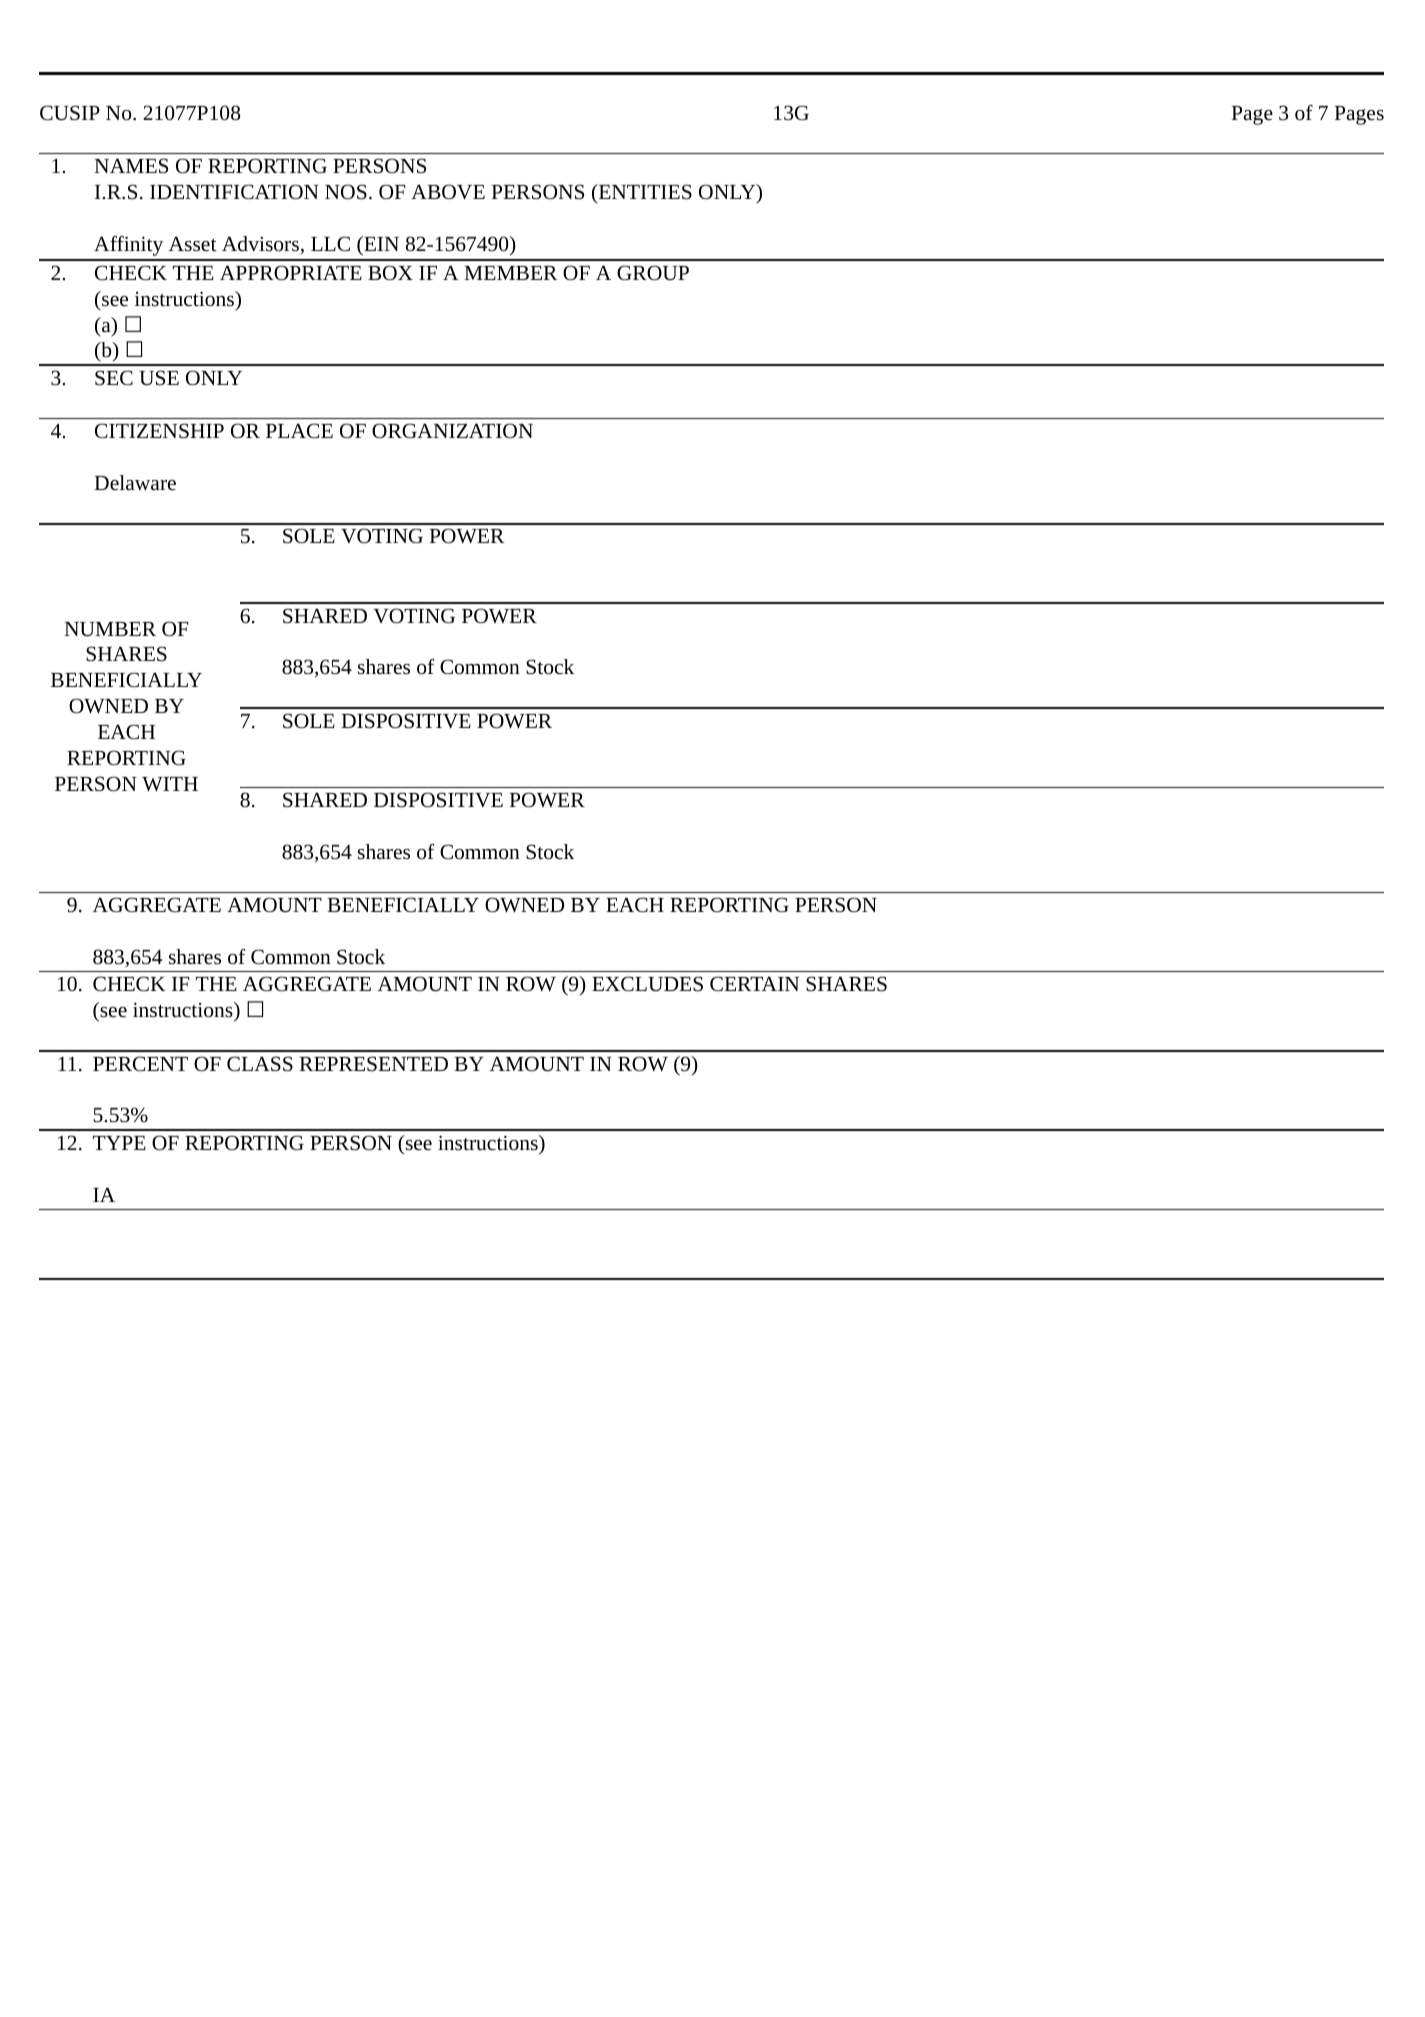  I want to click on GROUP, so click(653, 273).
